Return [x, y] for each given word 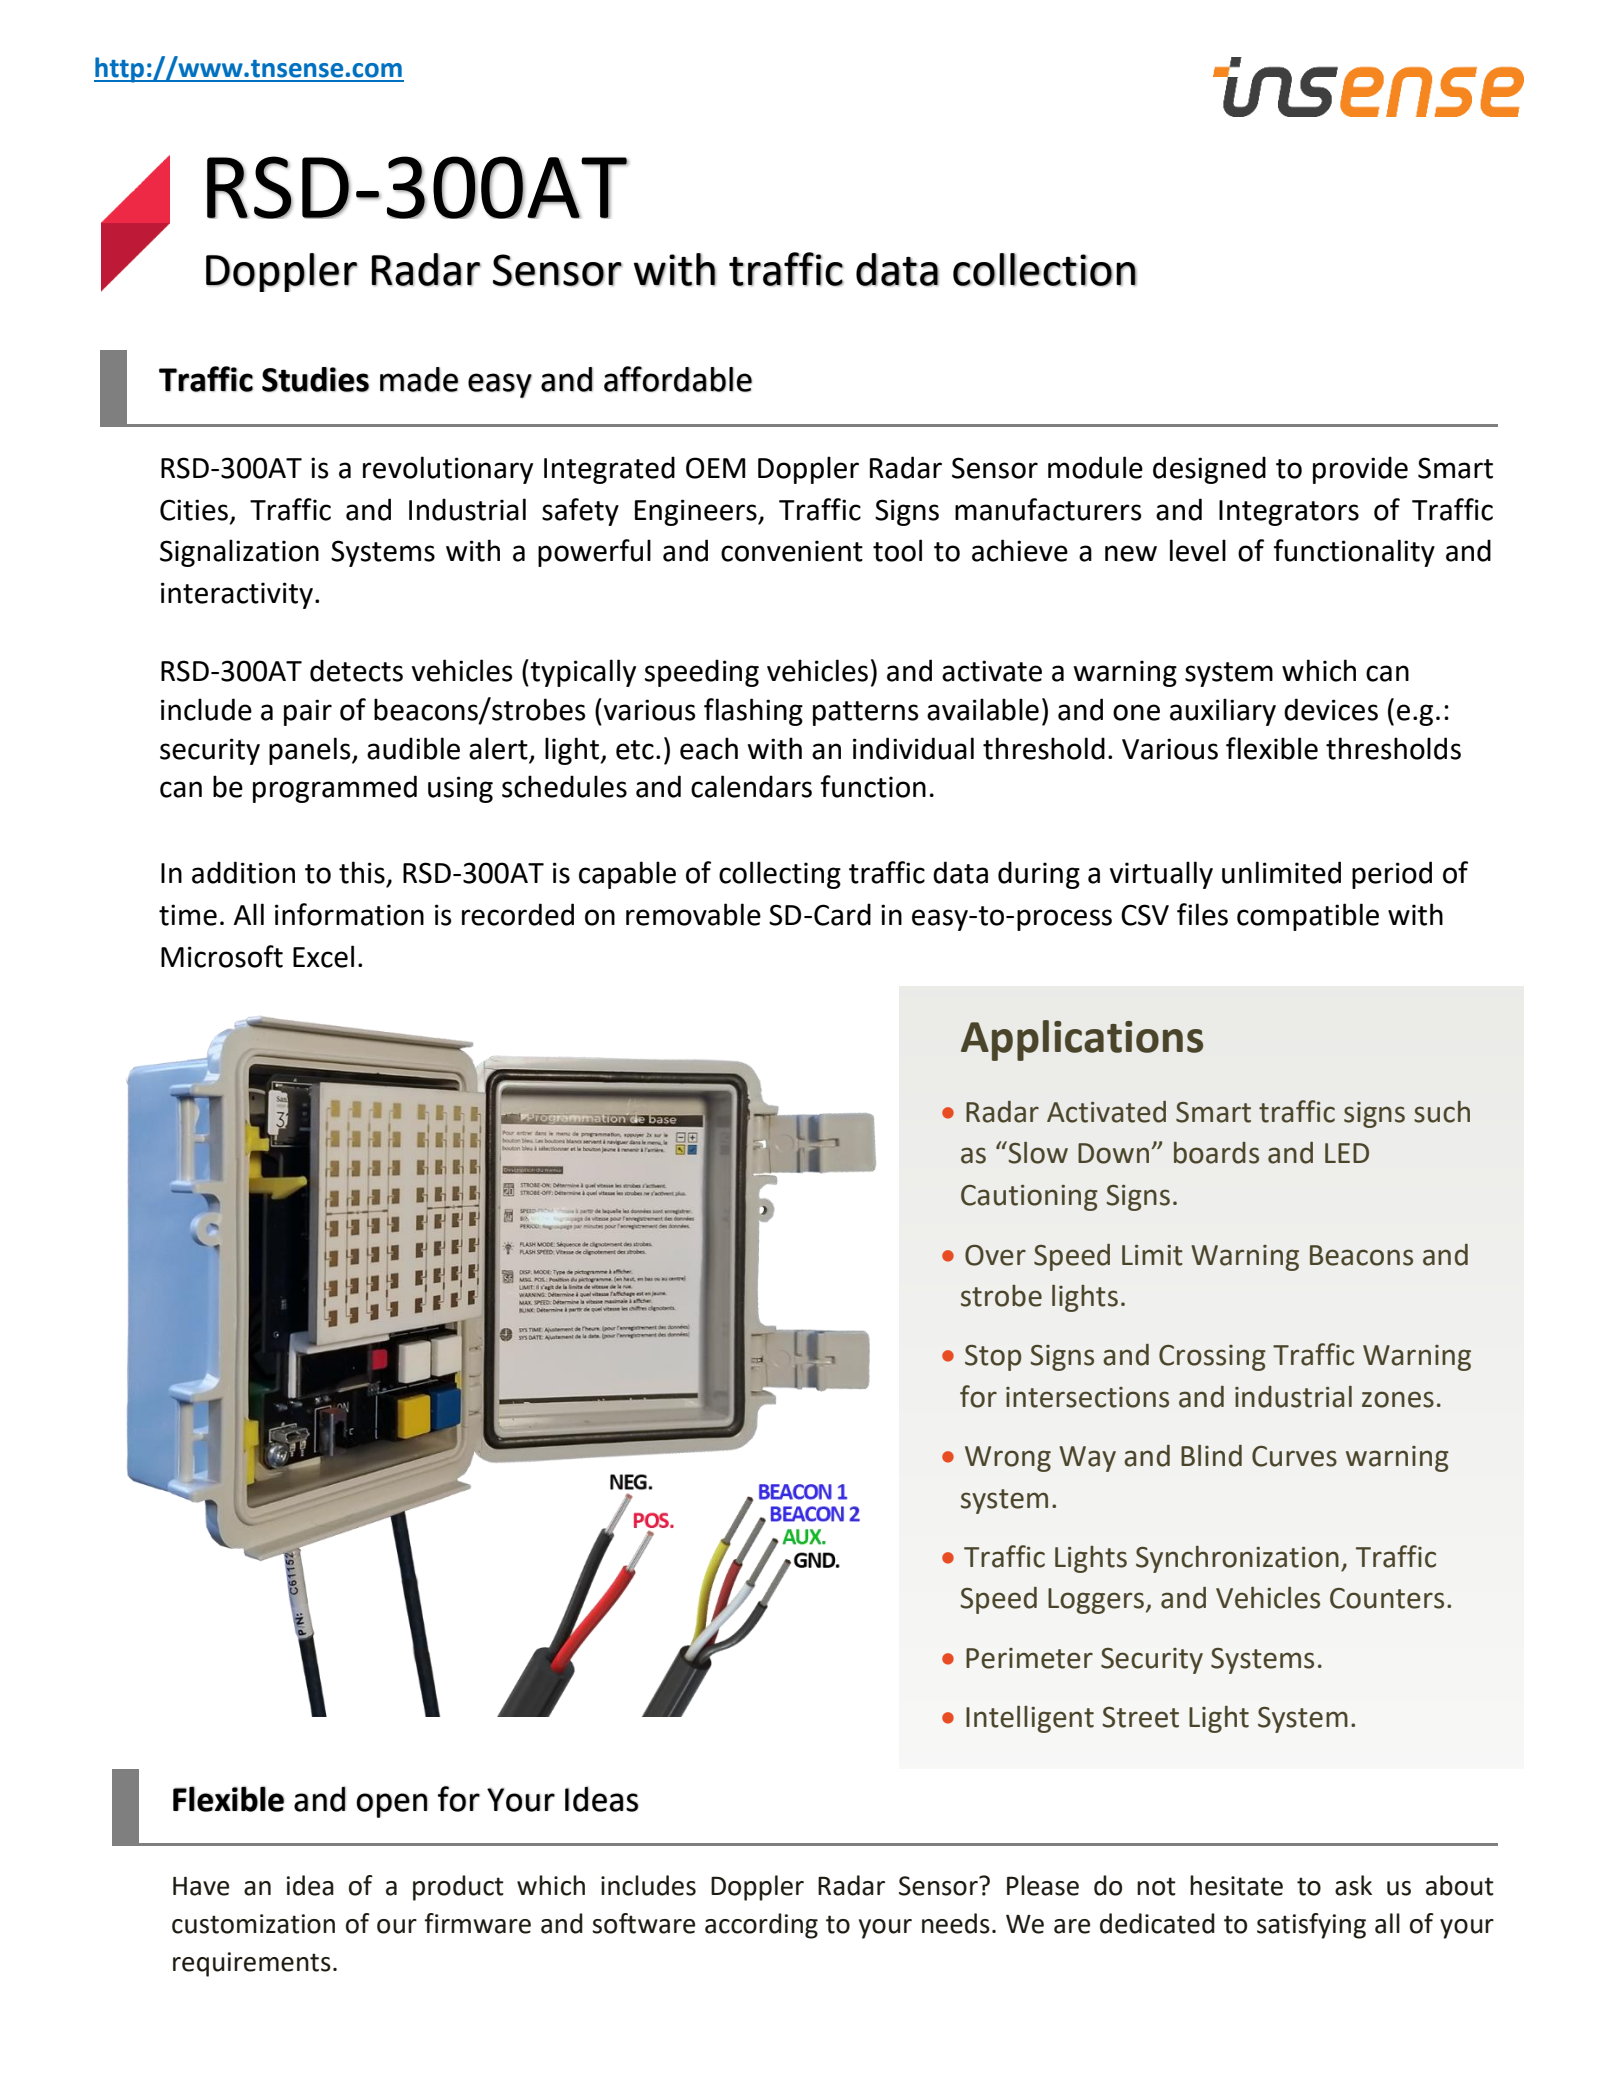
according [761, 1926]
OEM [715, 468]
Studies [315, 379]
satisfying [1311, 1926]
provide [1360, 470]
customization [253, 1924]
